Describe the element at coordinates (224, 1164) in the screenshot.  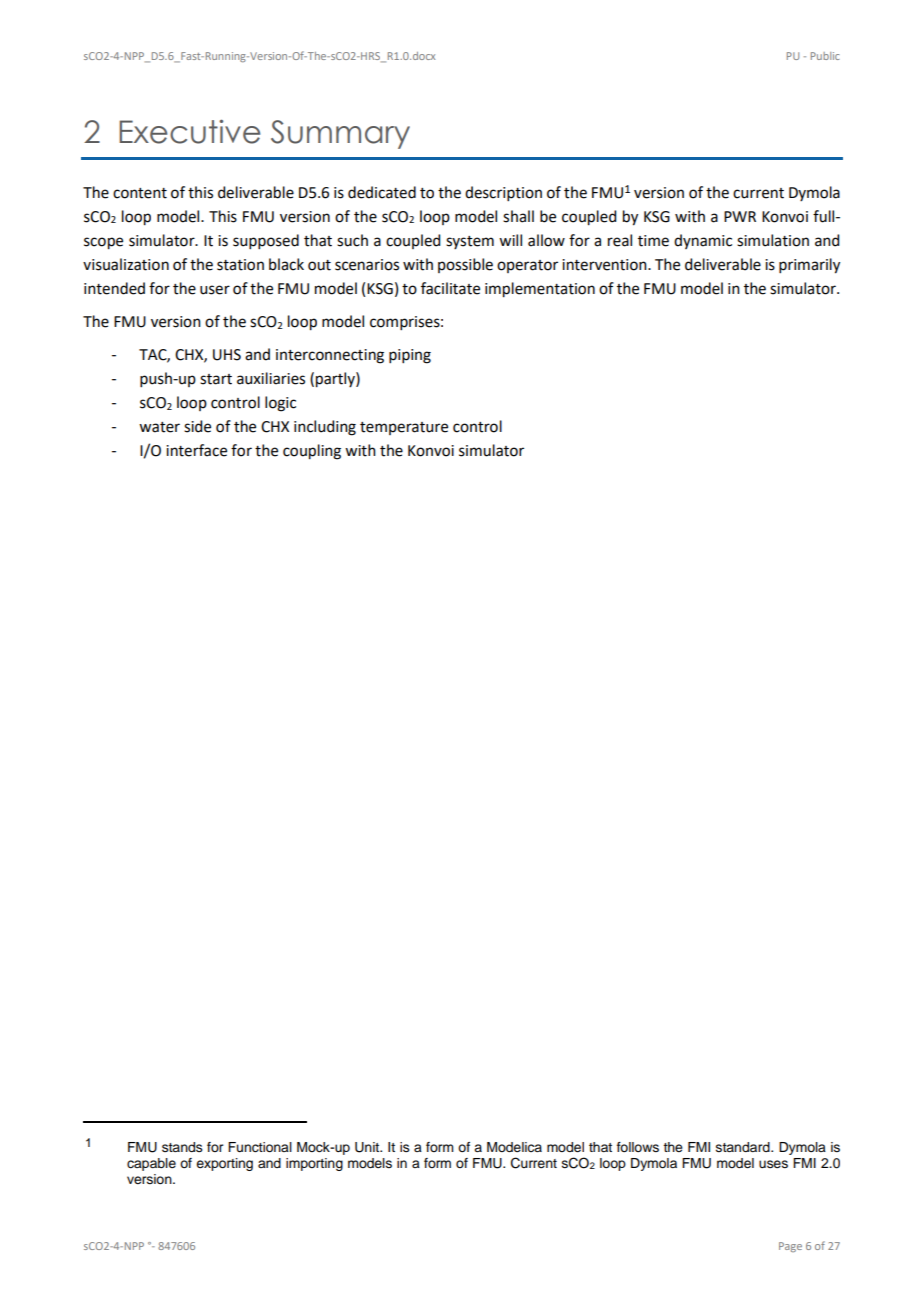
I see `exporting` at that location.
